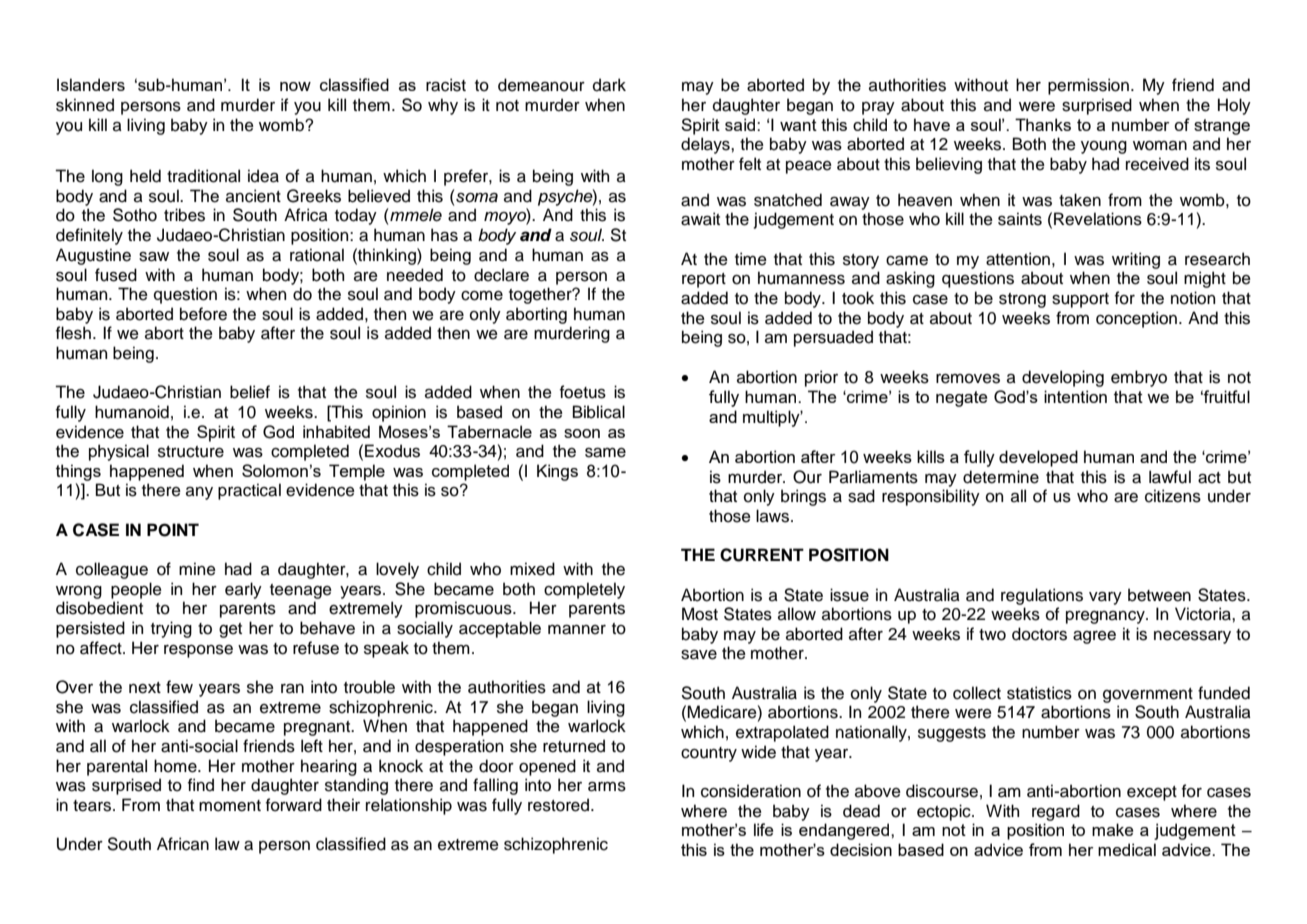  What do you see at coordinates (295, 86) in the screenshot?
I see `now` at bounding box center [295, 86].
